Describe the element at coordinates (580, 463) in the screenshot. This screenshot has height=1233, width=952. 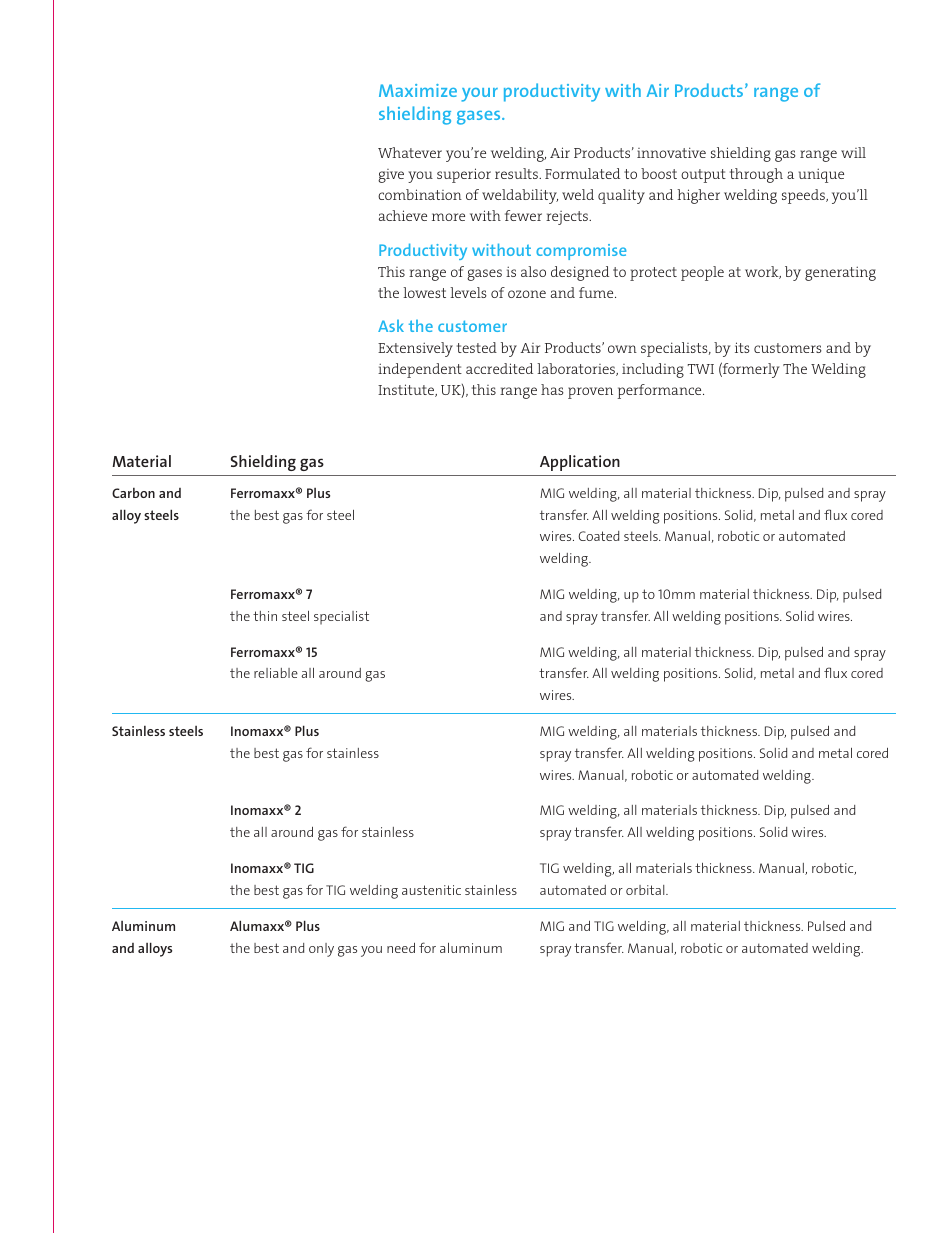
I see `Application` at that location.
